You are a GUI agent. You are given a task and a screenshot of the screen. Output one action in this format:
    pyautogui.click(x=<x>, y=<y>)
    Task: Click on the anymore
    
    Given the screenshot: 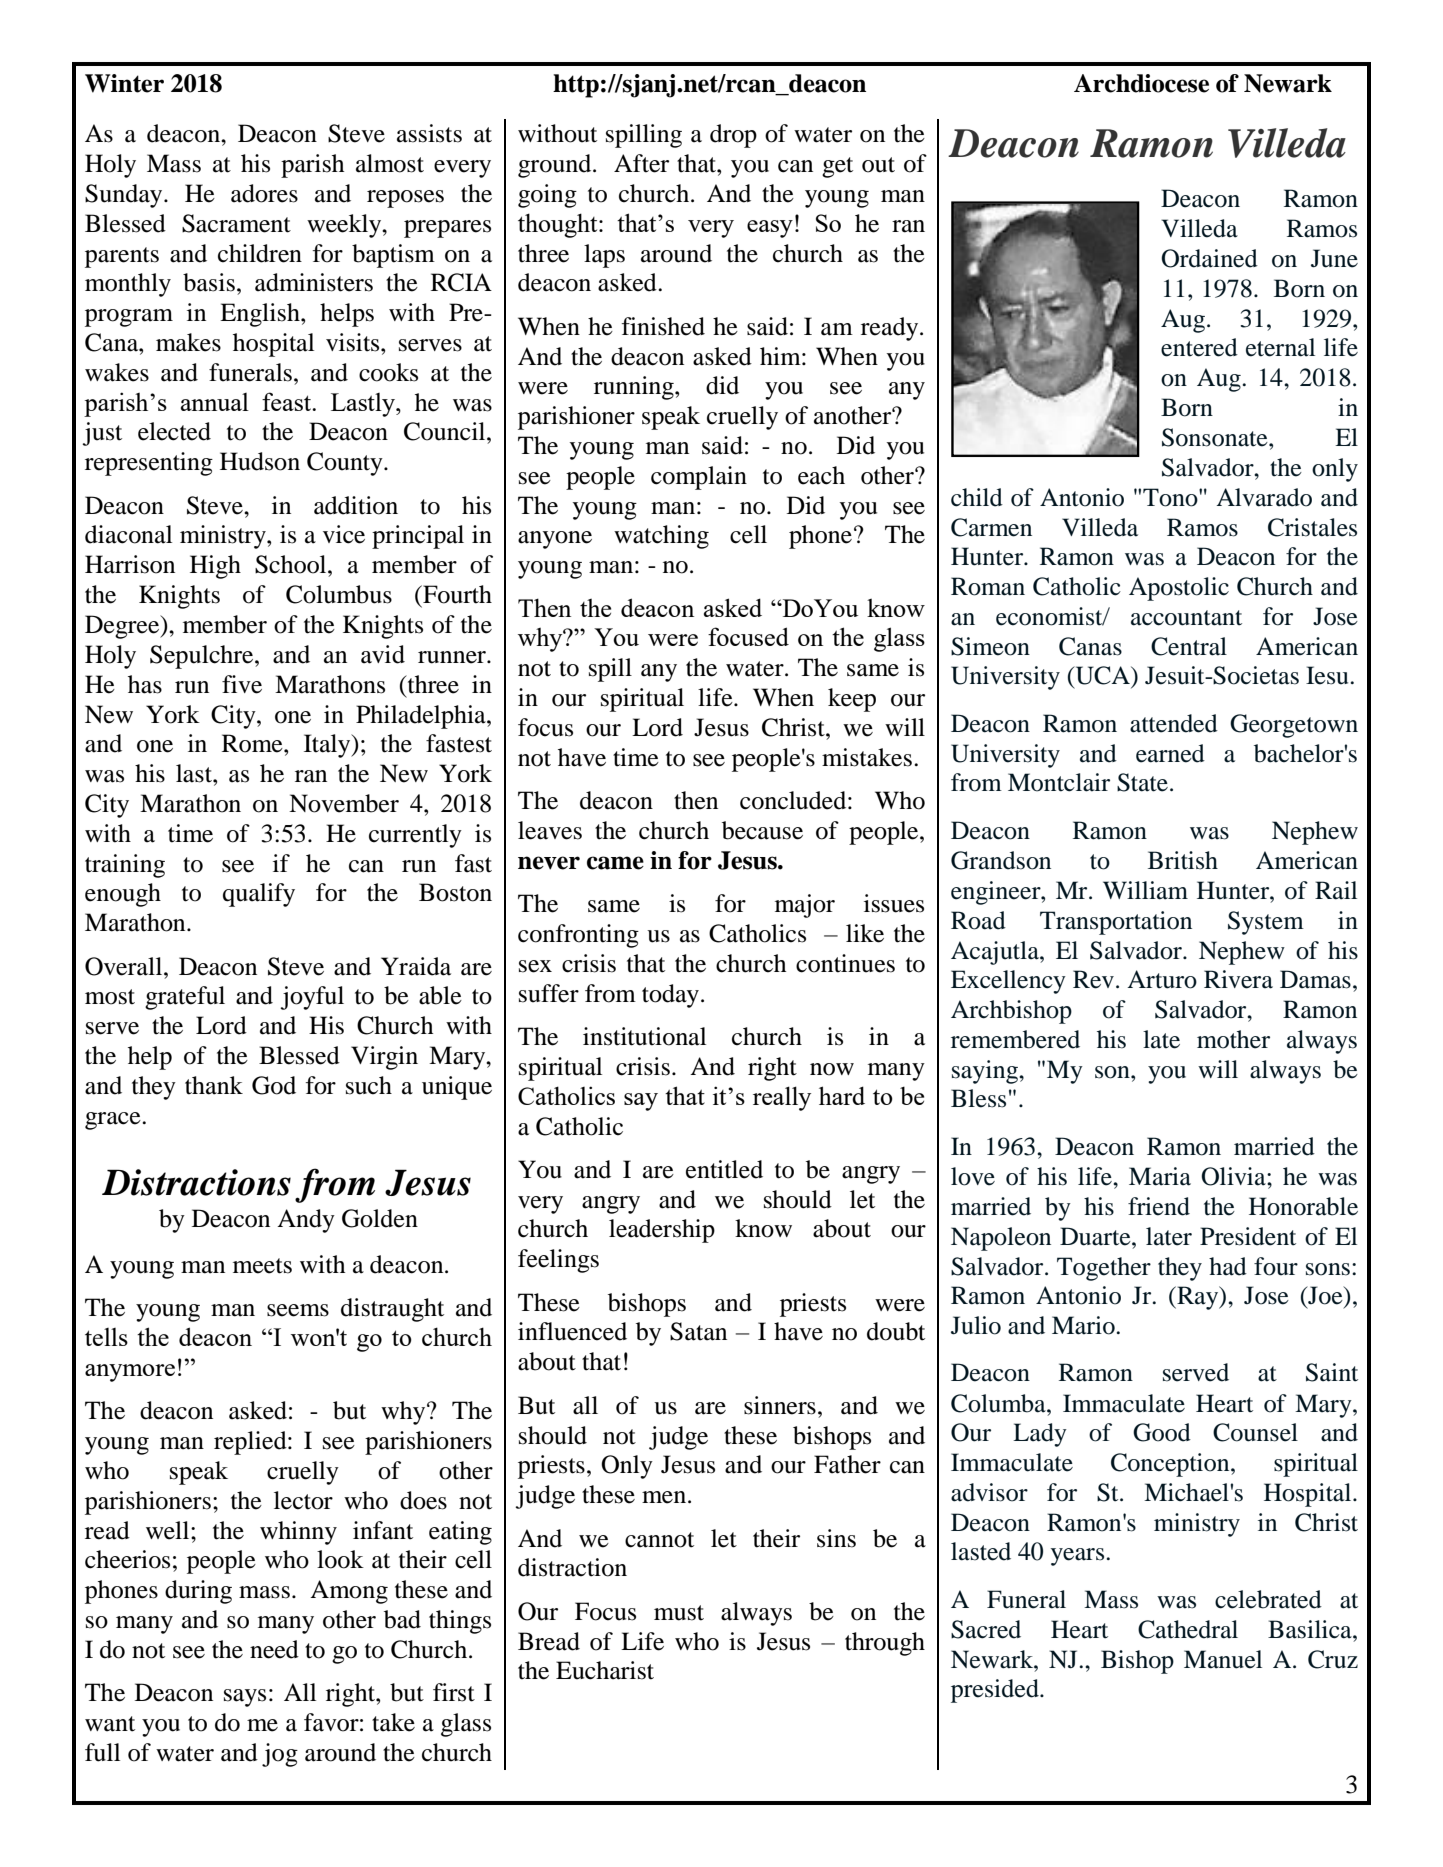 What is the action you would take?
    pyautogui.click(x=130, y=1373)
